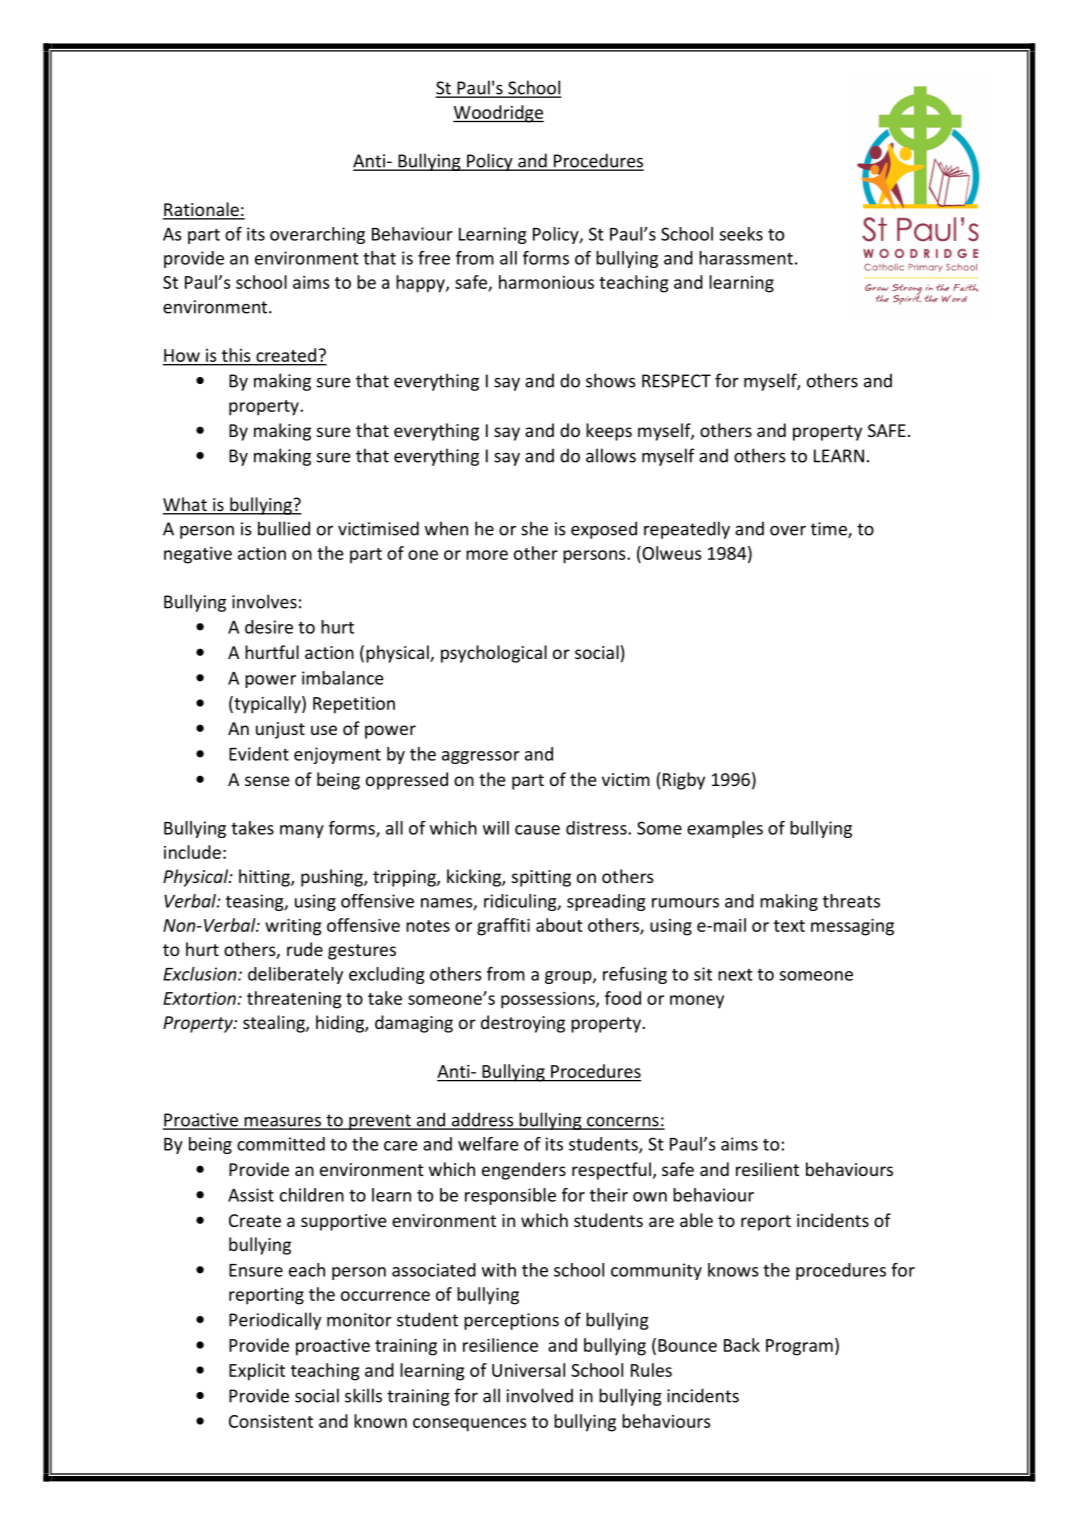 This page has height=1525, width=1078. I want to click on Explicit, so click(257, 1372).
